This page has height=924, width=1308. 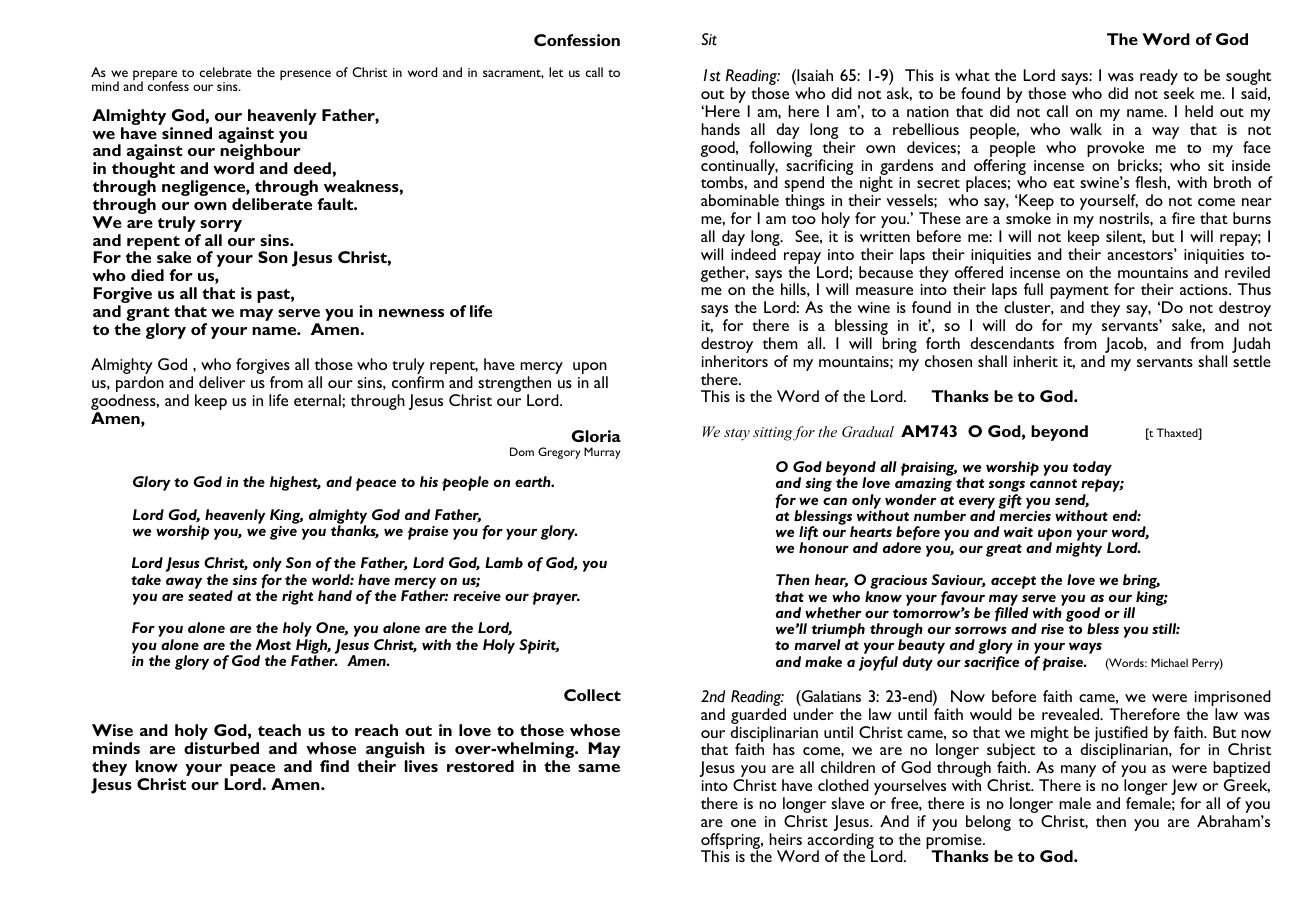 What do you see at coordinates (226, 72) in the page?
I see `celebrate` at bounding box center [226, 72].
